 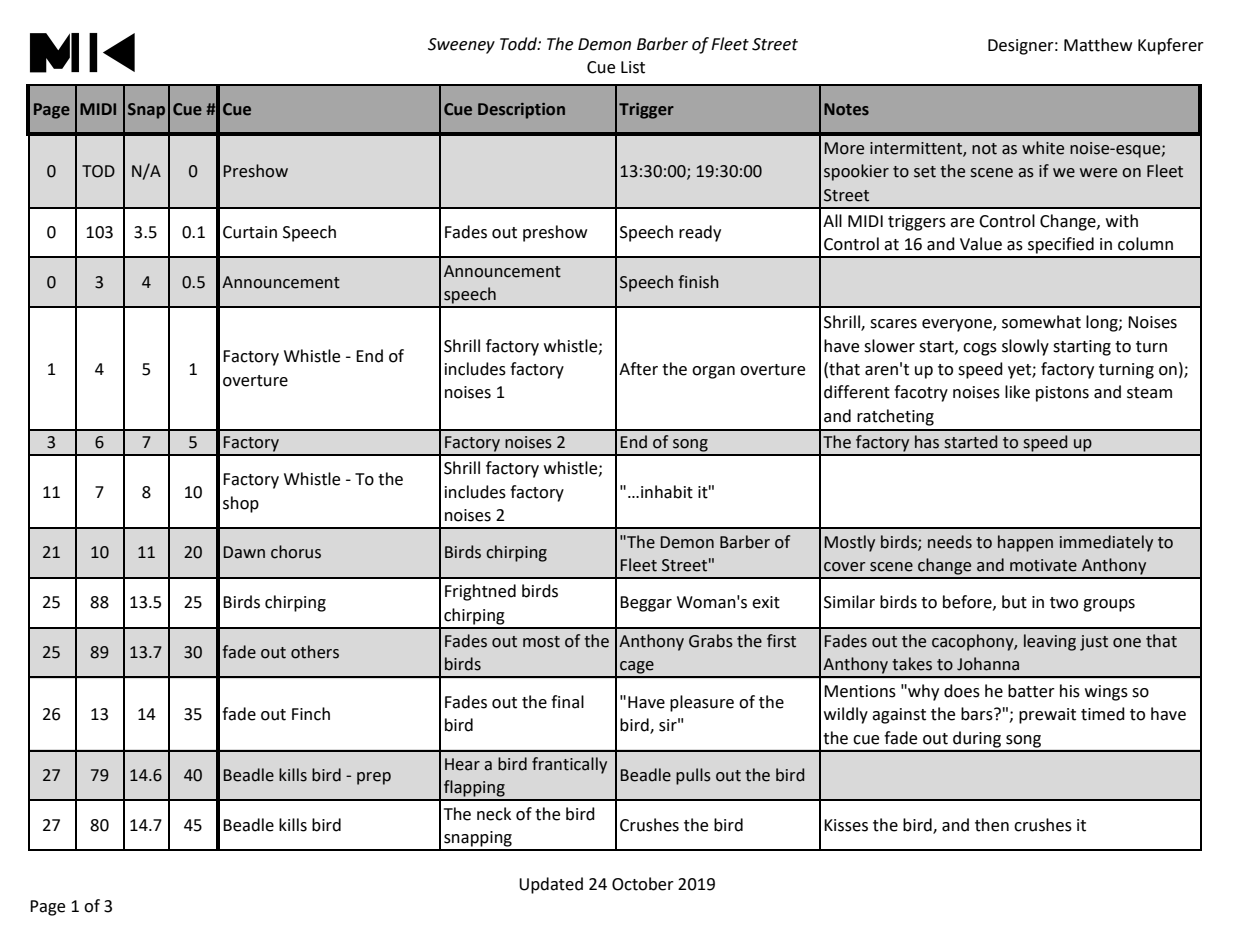 I want to click on October, so click(x=643, y=884).
